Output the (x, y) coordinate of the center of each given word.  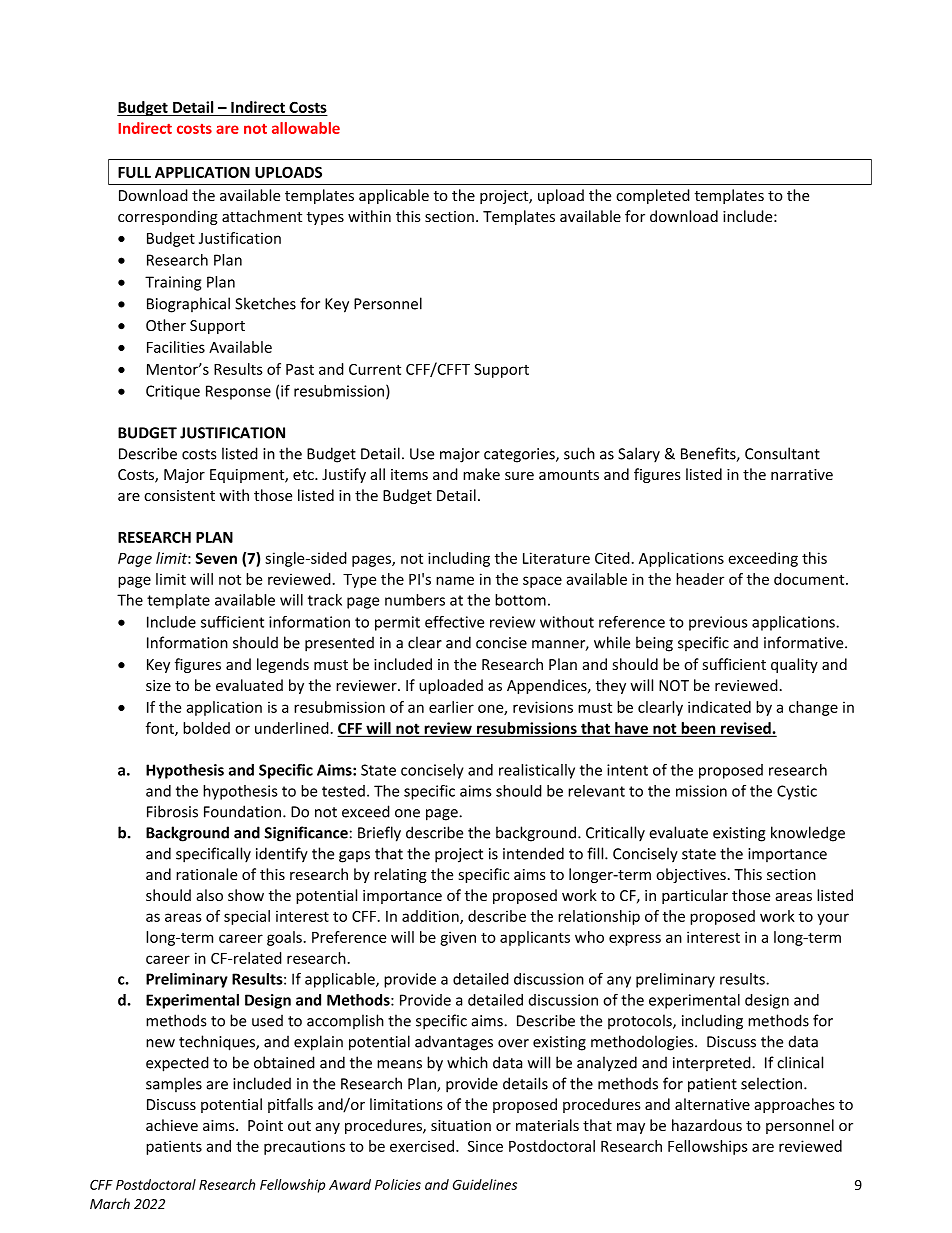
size (158, 685)
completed (653, 196)
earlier (451, 707)
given (458, 938)
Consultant (782, 453)
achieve (172, 1125)
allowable (306, 128)
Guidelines (485, 1184)
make (481, 474)
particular (695, 896)
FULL (134, 172)
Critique (173, 392)
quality (794, 665)
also (210, 895)
